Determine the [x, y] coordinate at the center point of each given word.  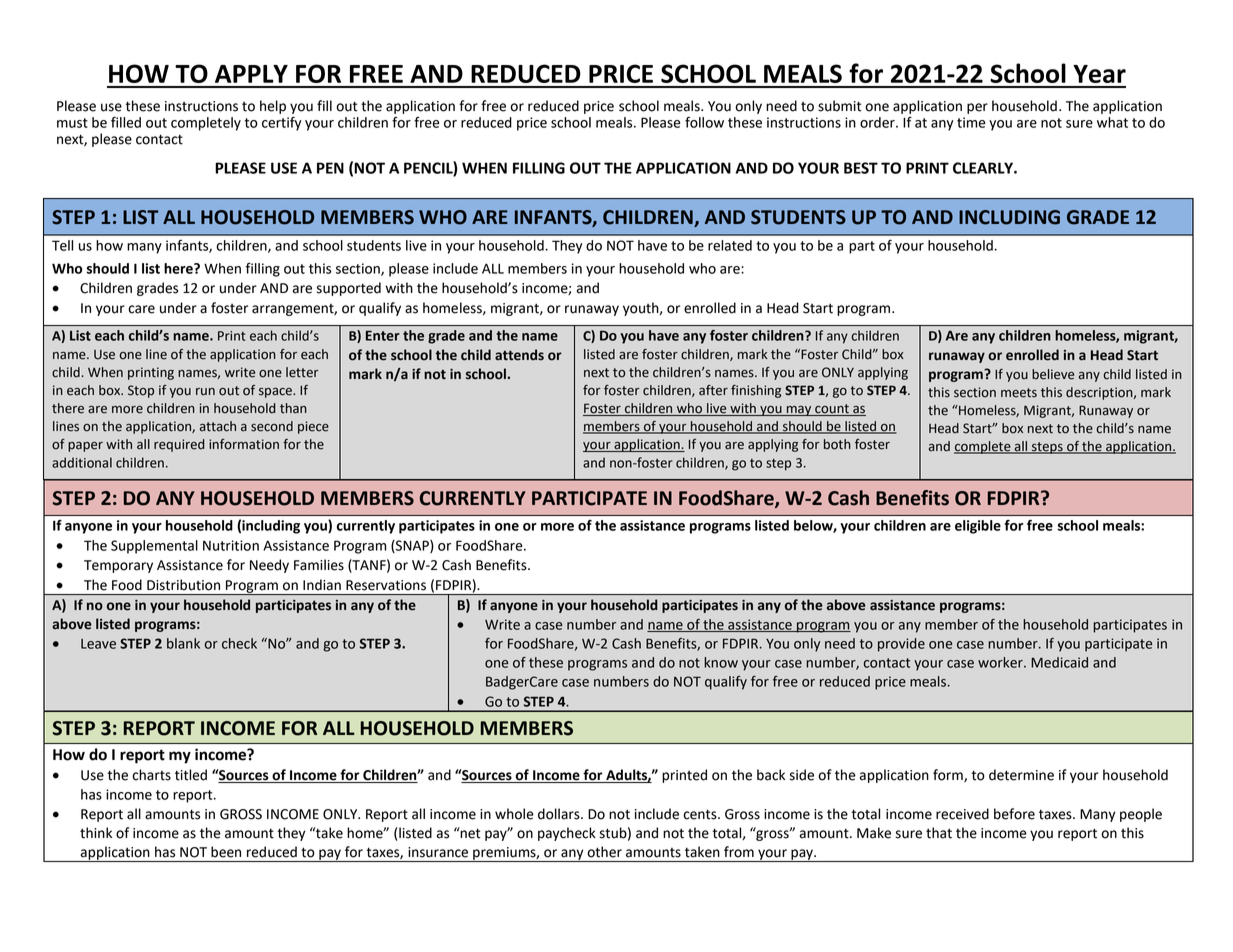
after [713, 390]
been [226, 852]
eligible [978, 527]
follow [704, 122]
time [971, 122]
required [179, 445]
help [273, 107]
